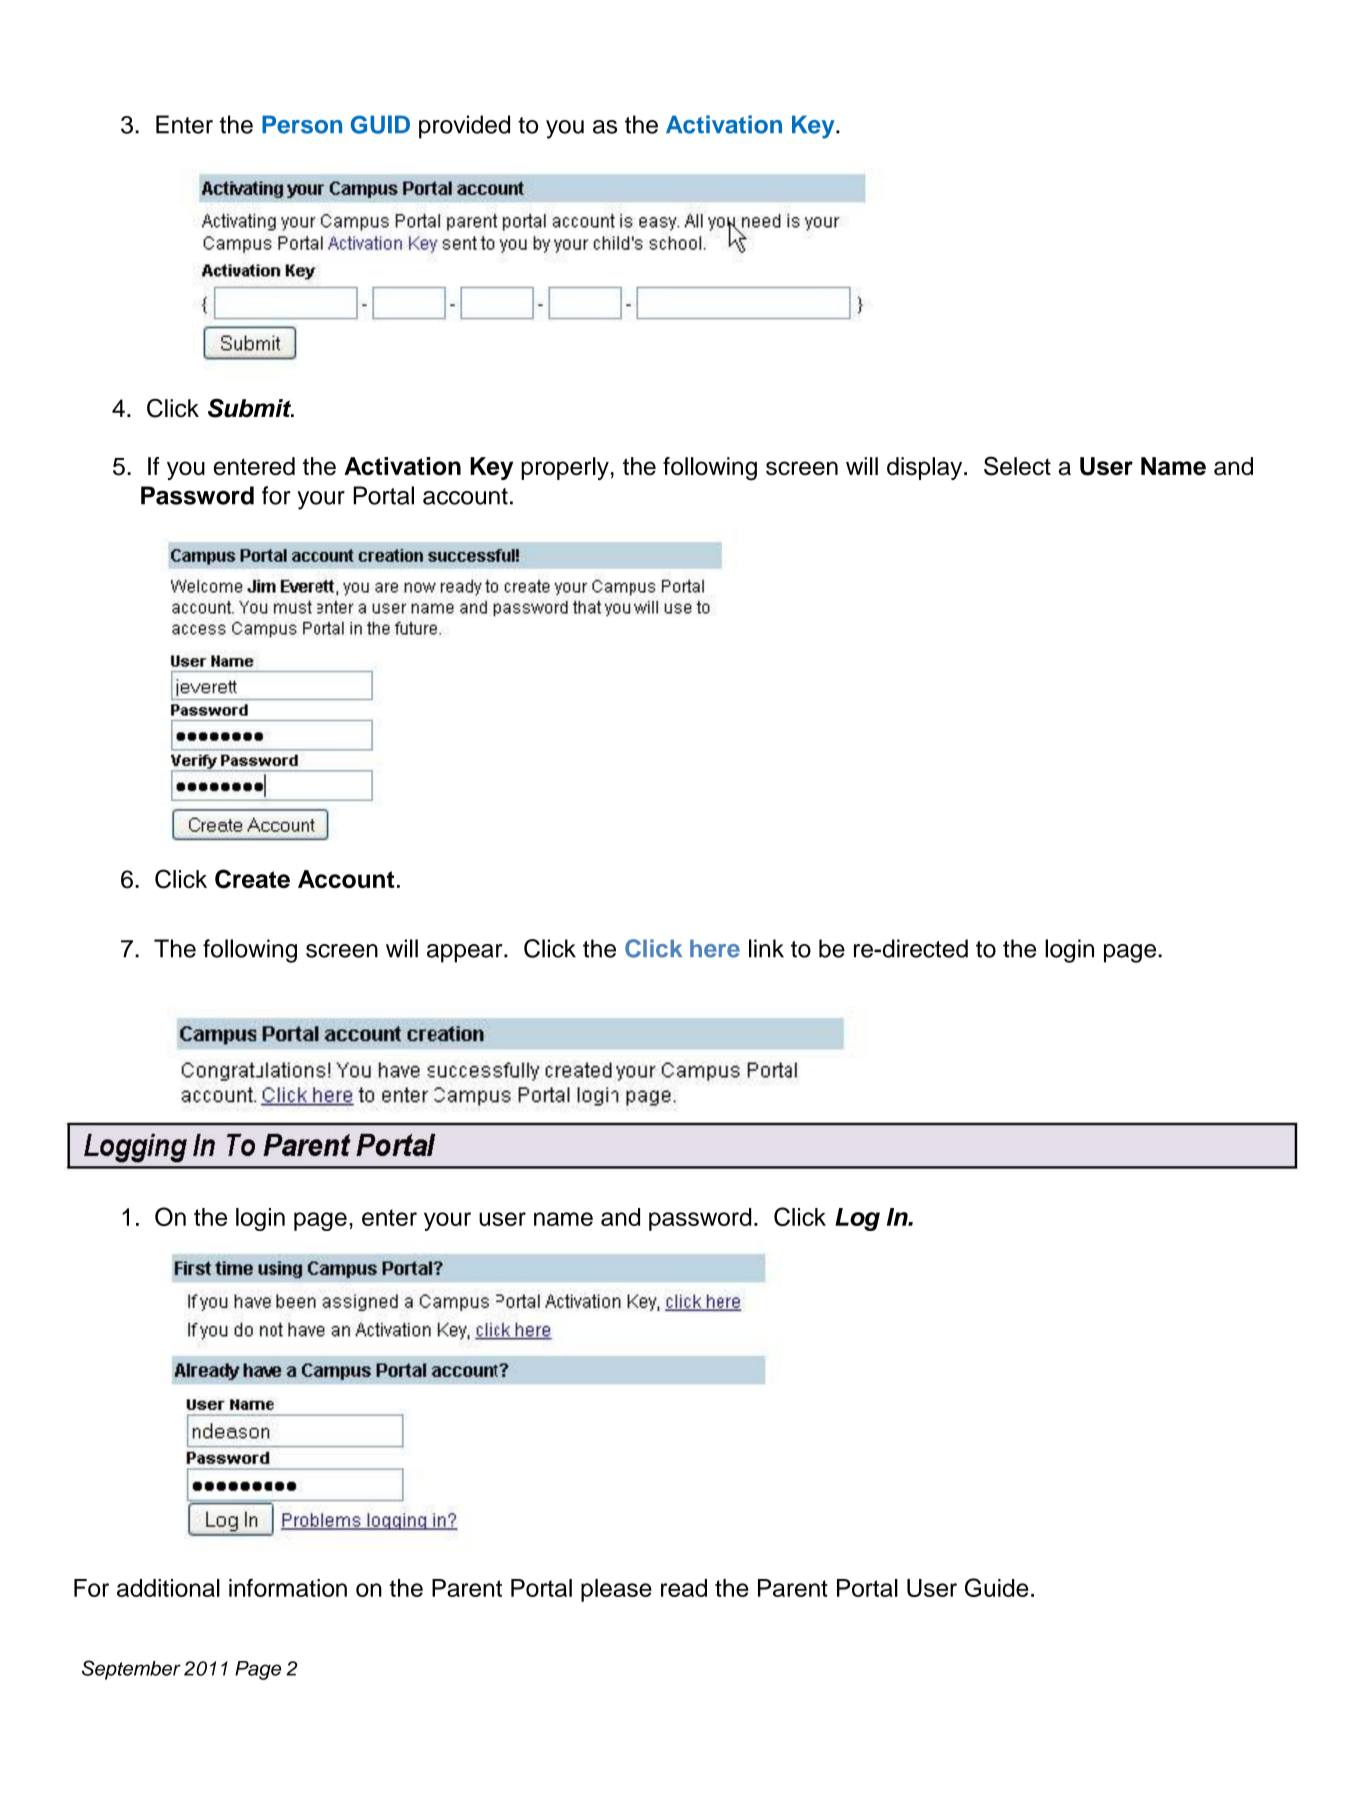 The width and height of the screenshot is (1362, 1818). I want to click on read, so click(684, 1588).
